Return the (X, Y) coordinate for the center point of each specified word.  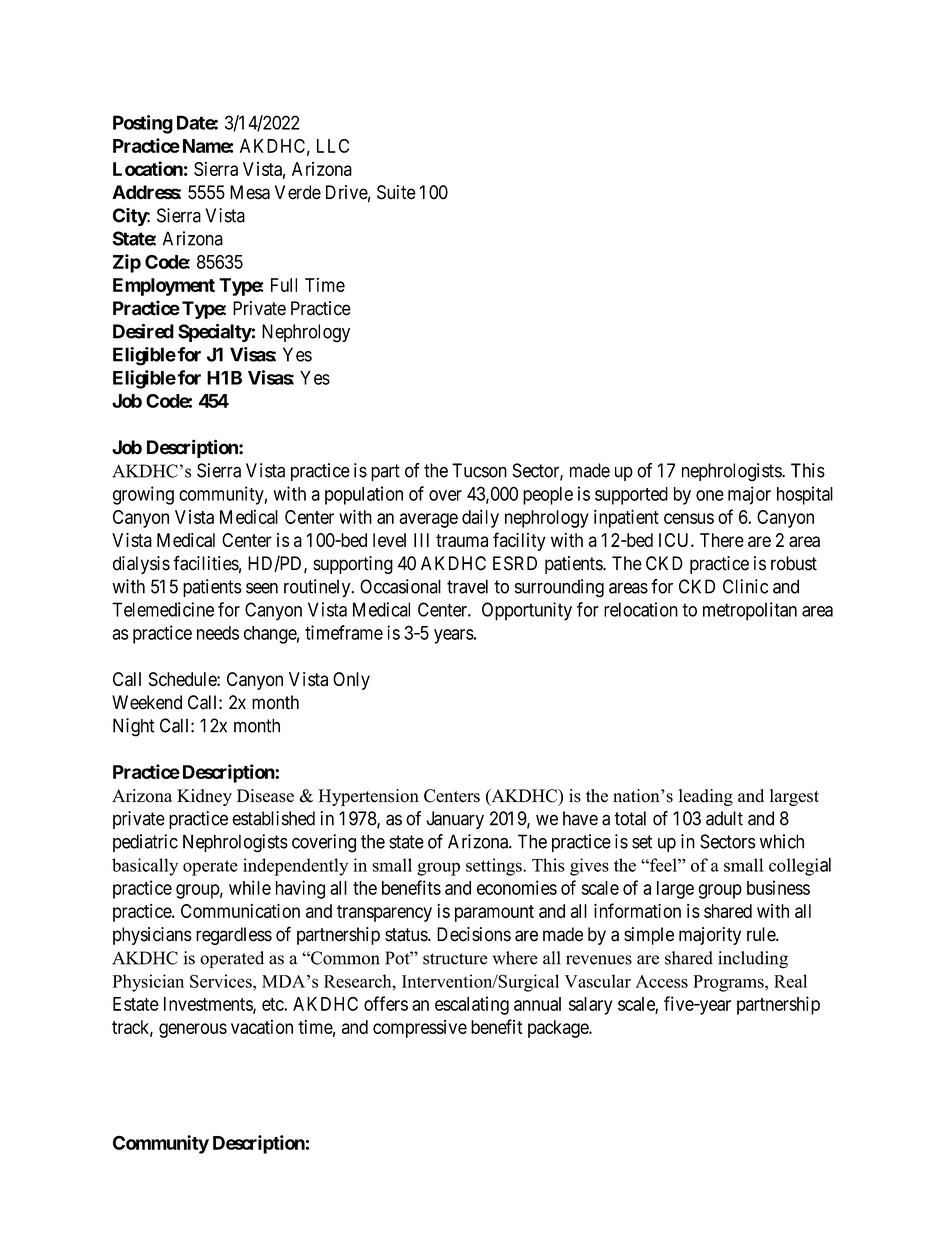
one (710, 495)
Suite (396, 192)
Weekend (147, 702)
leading (706, 797)
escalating (472, 1005)
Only (351, 681)
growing (143, 495)
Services (222, 981)
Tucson (479, 470)
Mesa (250, 192)
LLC (333, 146)
